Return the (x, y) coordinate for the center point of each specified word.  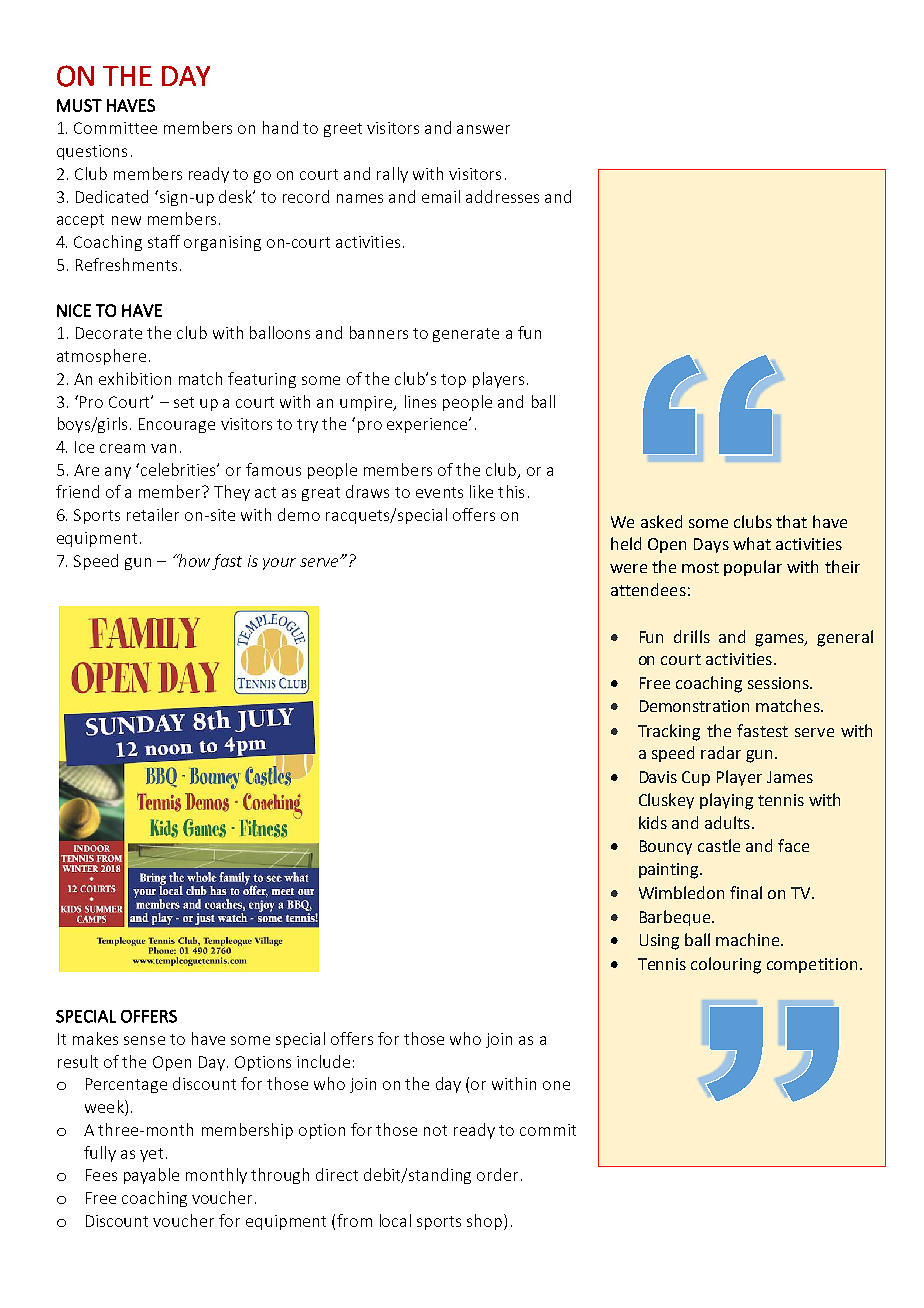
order (497, 1174)
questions (92, 152)
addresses (502, 196)
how (193, 560)
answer (483, 129)
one (556, 1085)
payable (151, 1176)
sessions (779, 683)
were (628, 568)
